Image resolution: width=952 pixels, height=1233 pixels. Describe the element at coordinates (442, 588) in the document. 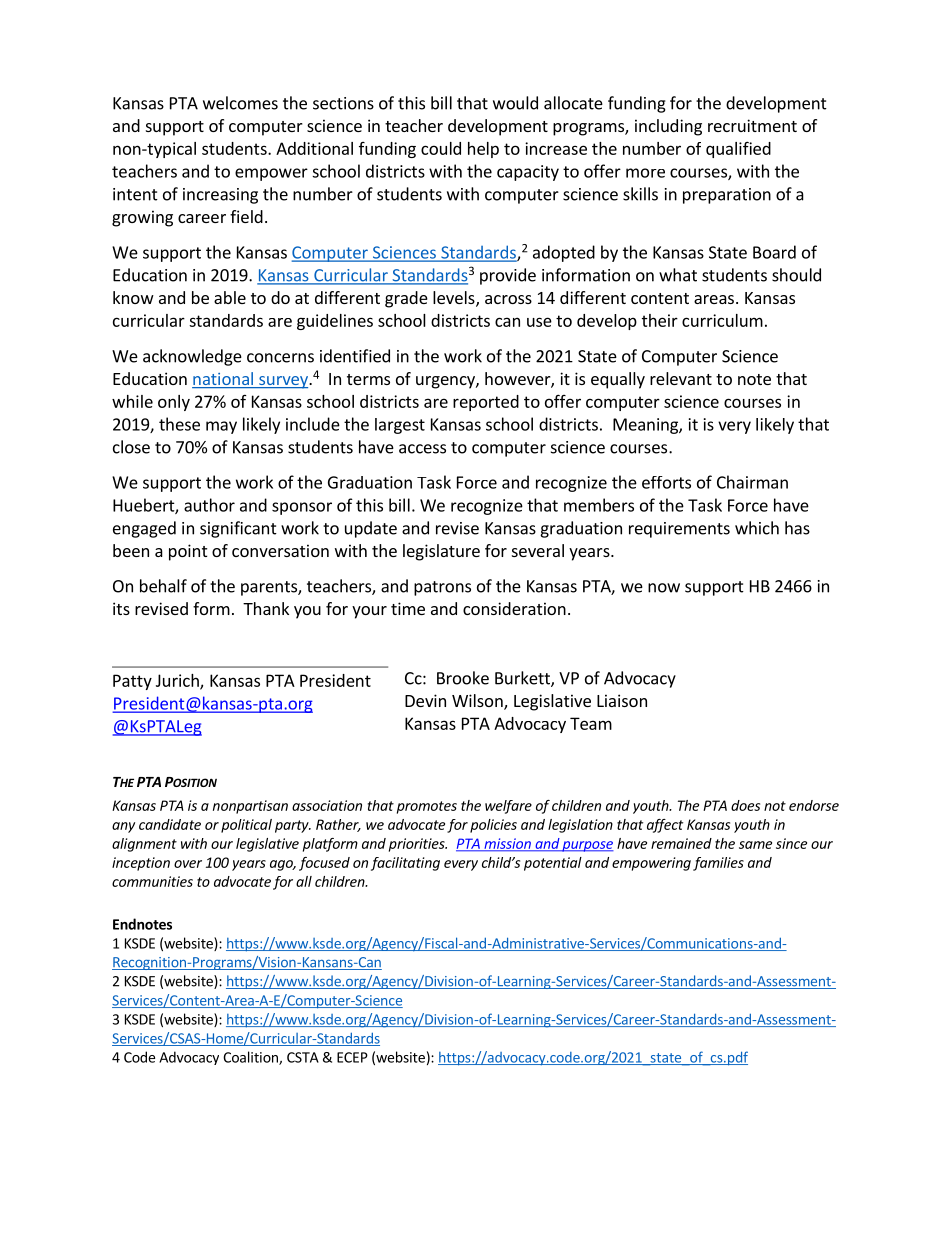

I see `patrons` at that location.
